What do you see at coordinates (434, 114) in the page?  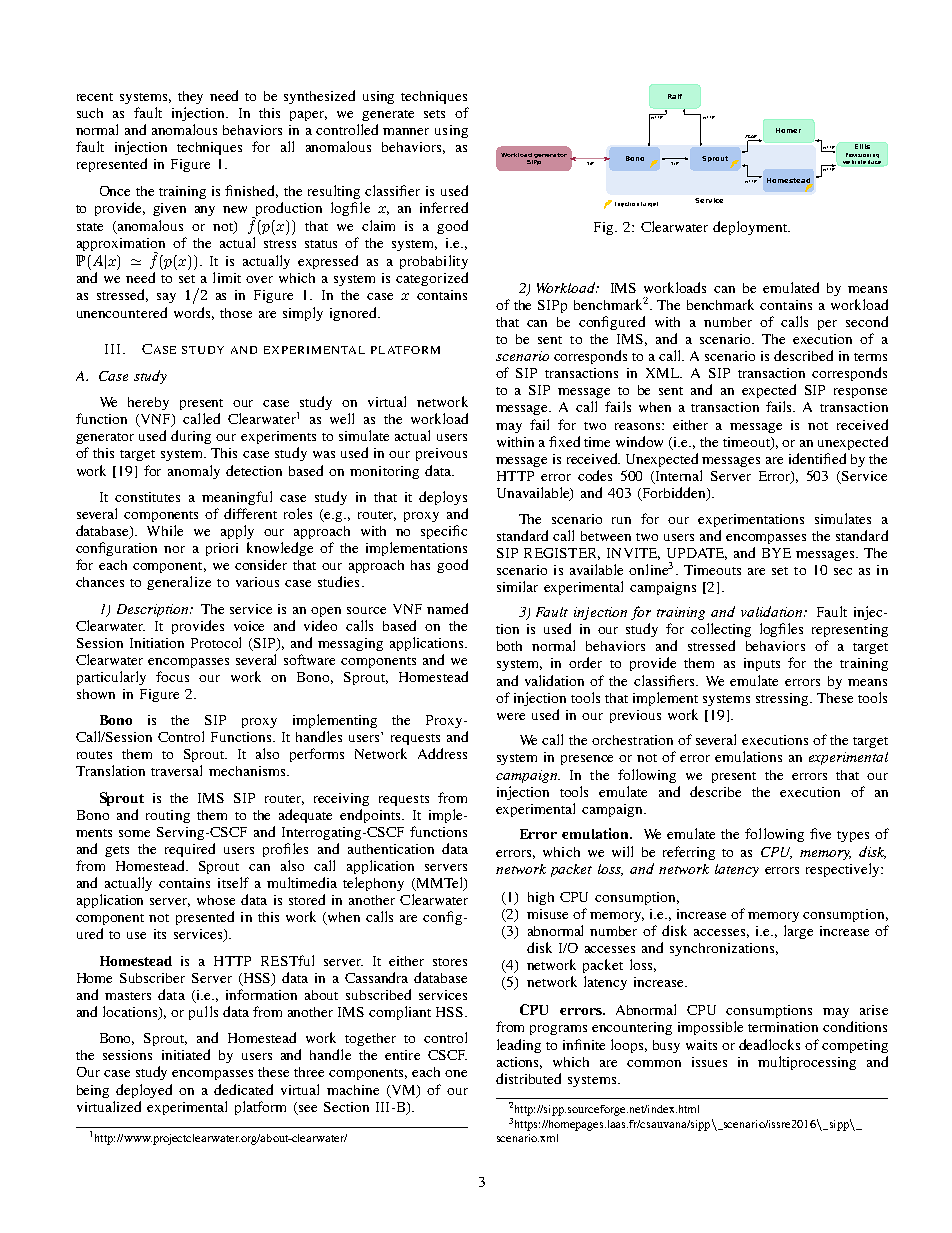 I see `sets` at bounding box center [434, 114].
